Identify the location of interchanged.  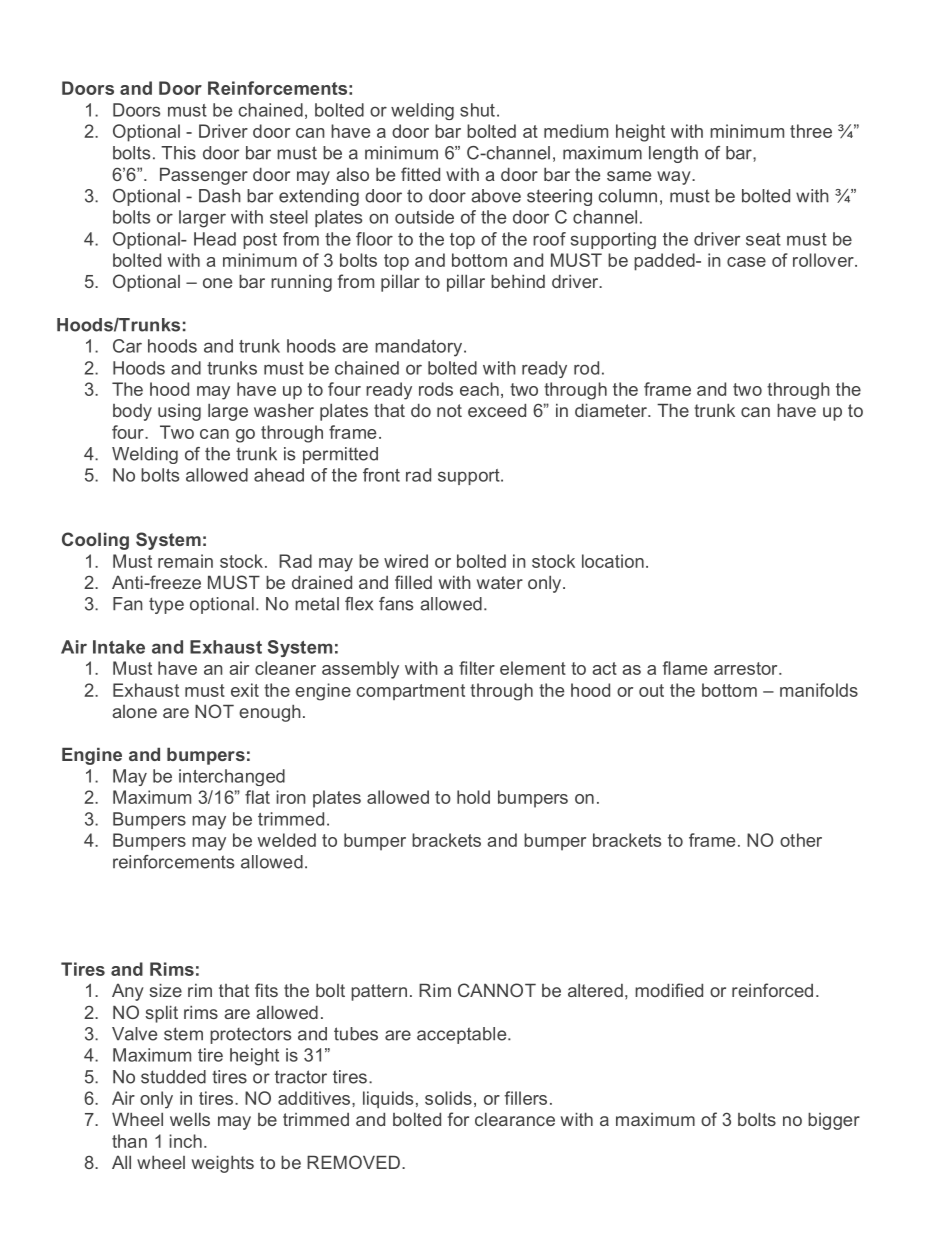
(232, 777).
